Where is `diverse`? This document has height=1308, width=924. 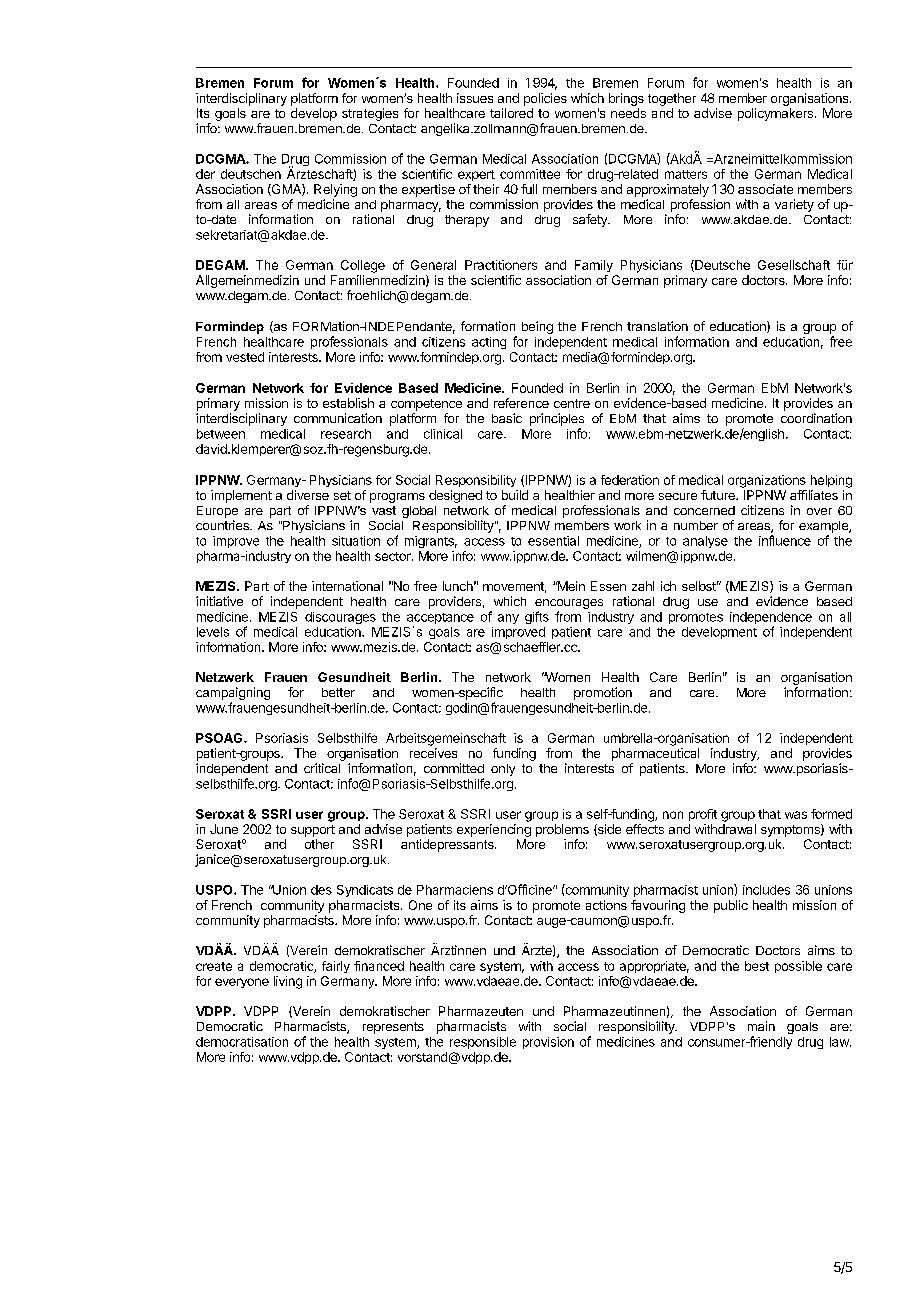 diverse is located at coordinates (308, 495).
